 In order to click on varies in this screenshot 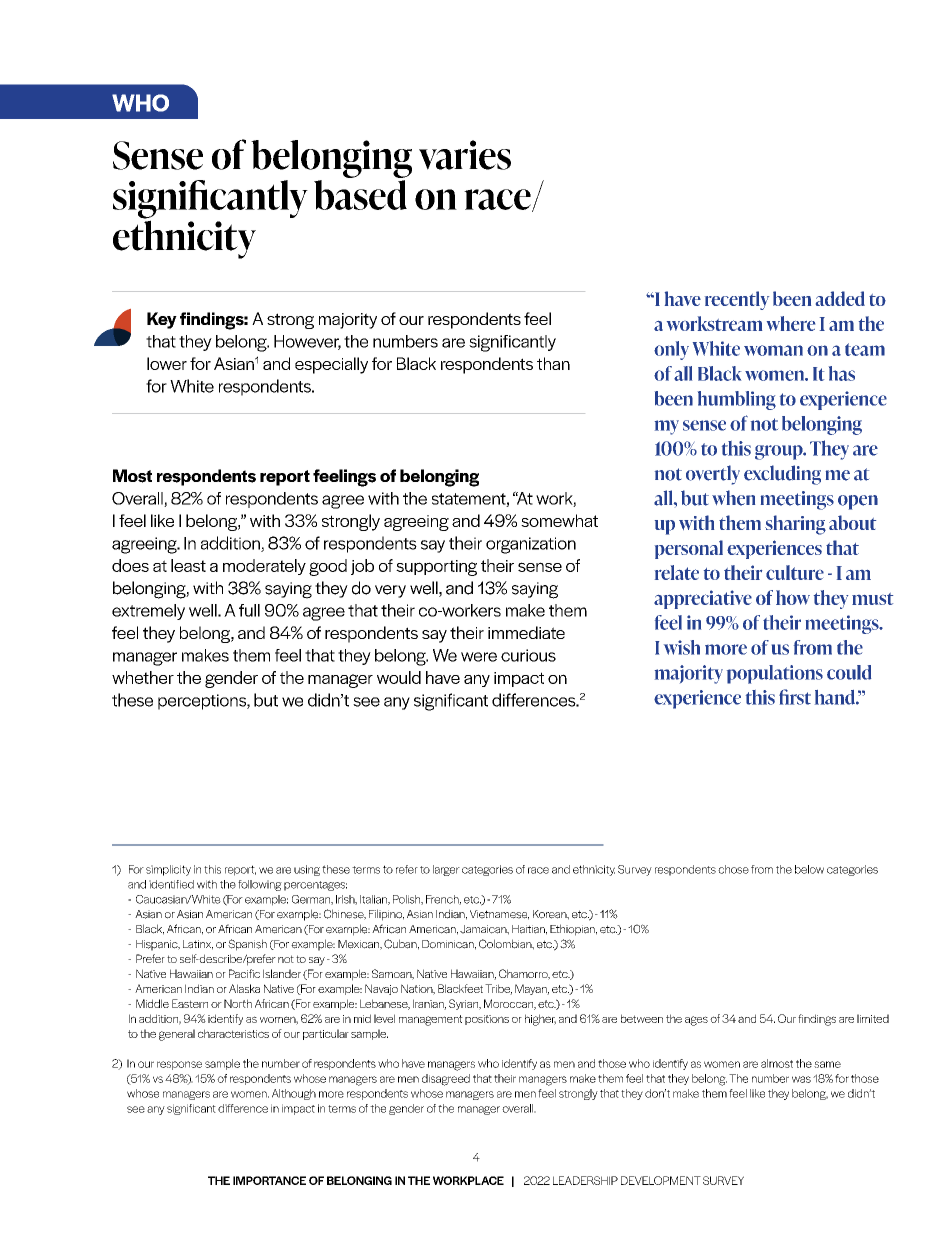, I will do `click(465, 155)`.
